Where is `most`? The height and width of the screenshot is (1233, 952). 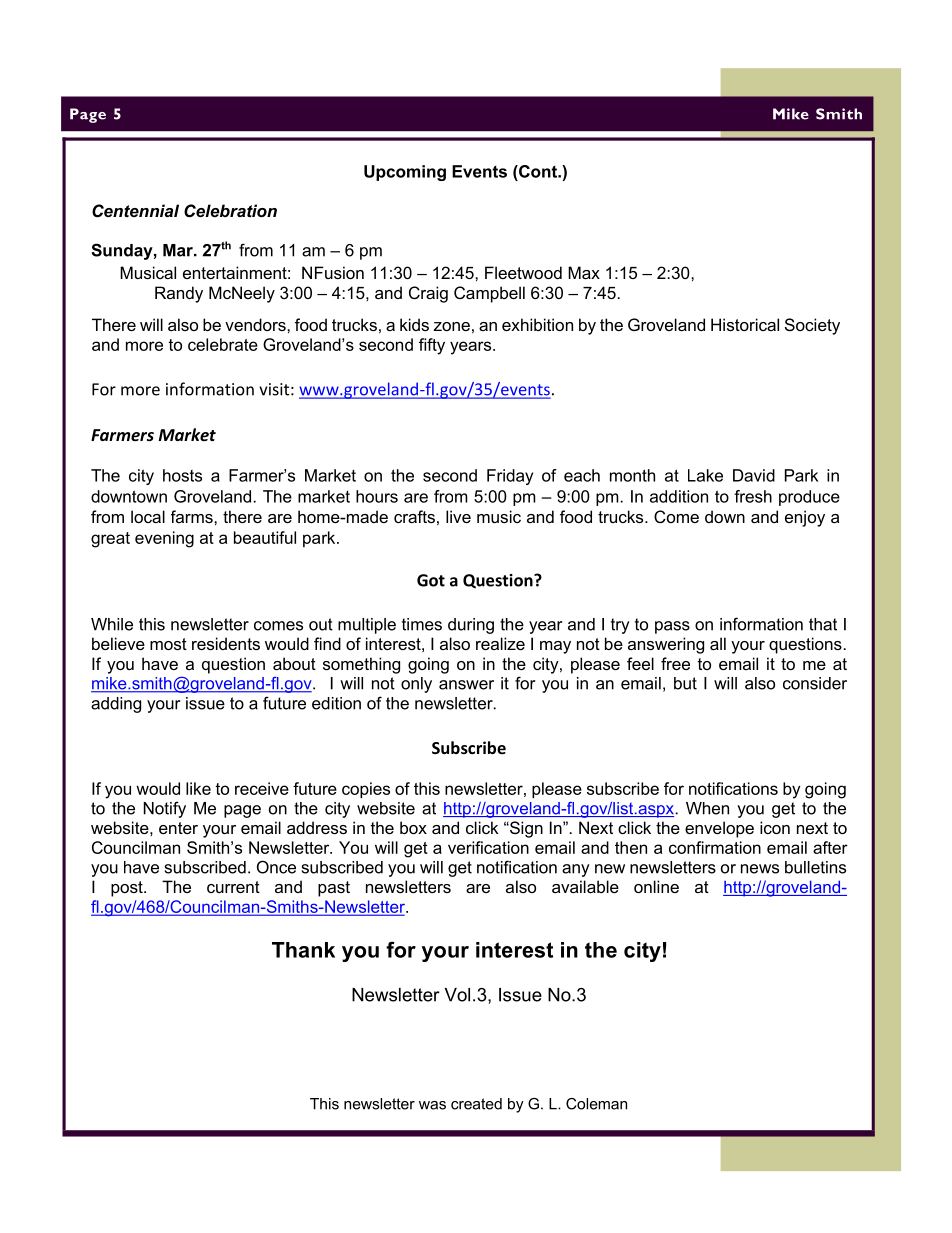 most is located at coordinates (168, 644).
